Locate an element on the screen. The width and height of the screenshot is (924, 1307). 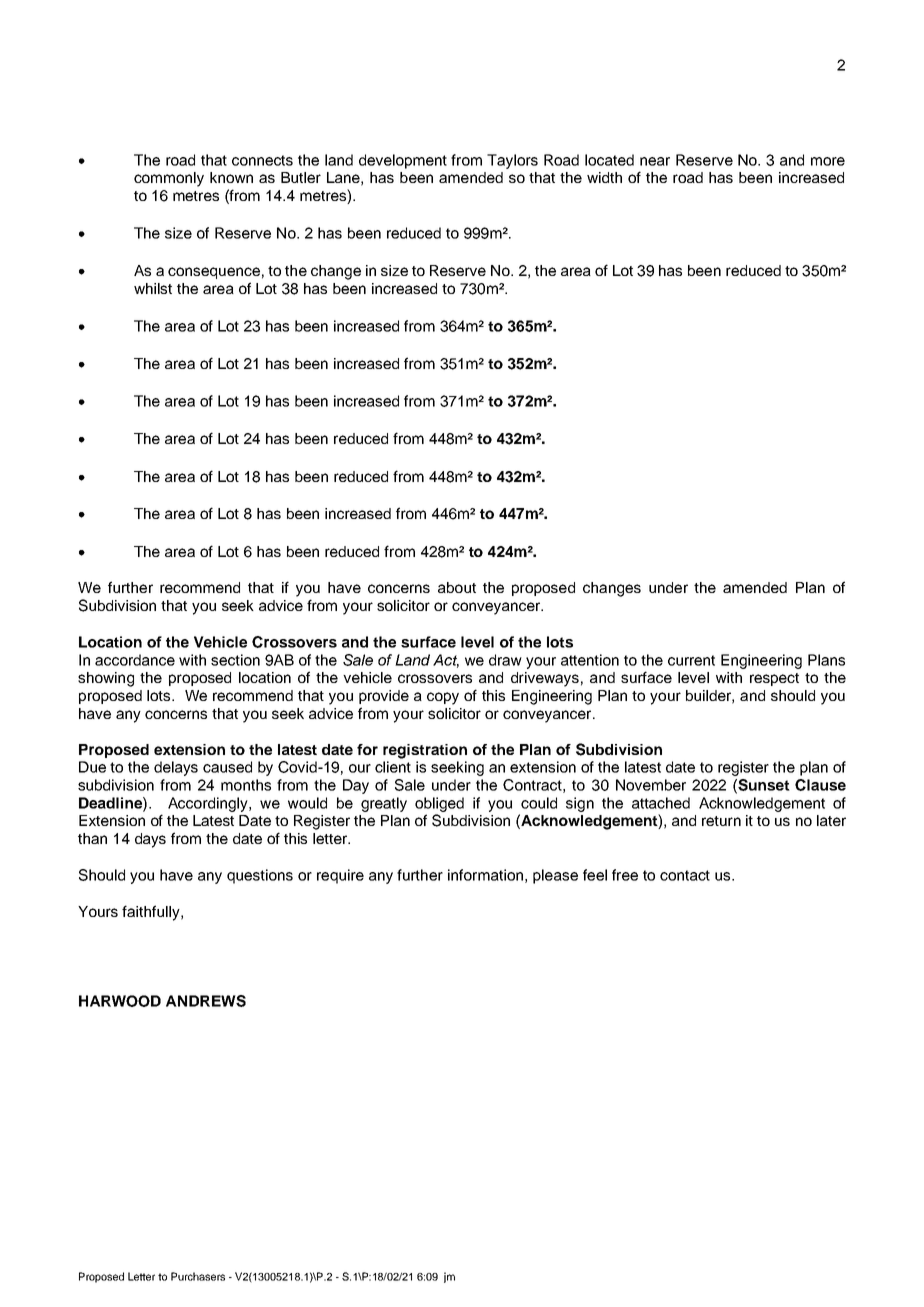
please is located at coordinates (555, 876).
